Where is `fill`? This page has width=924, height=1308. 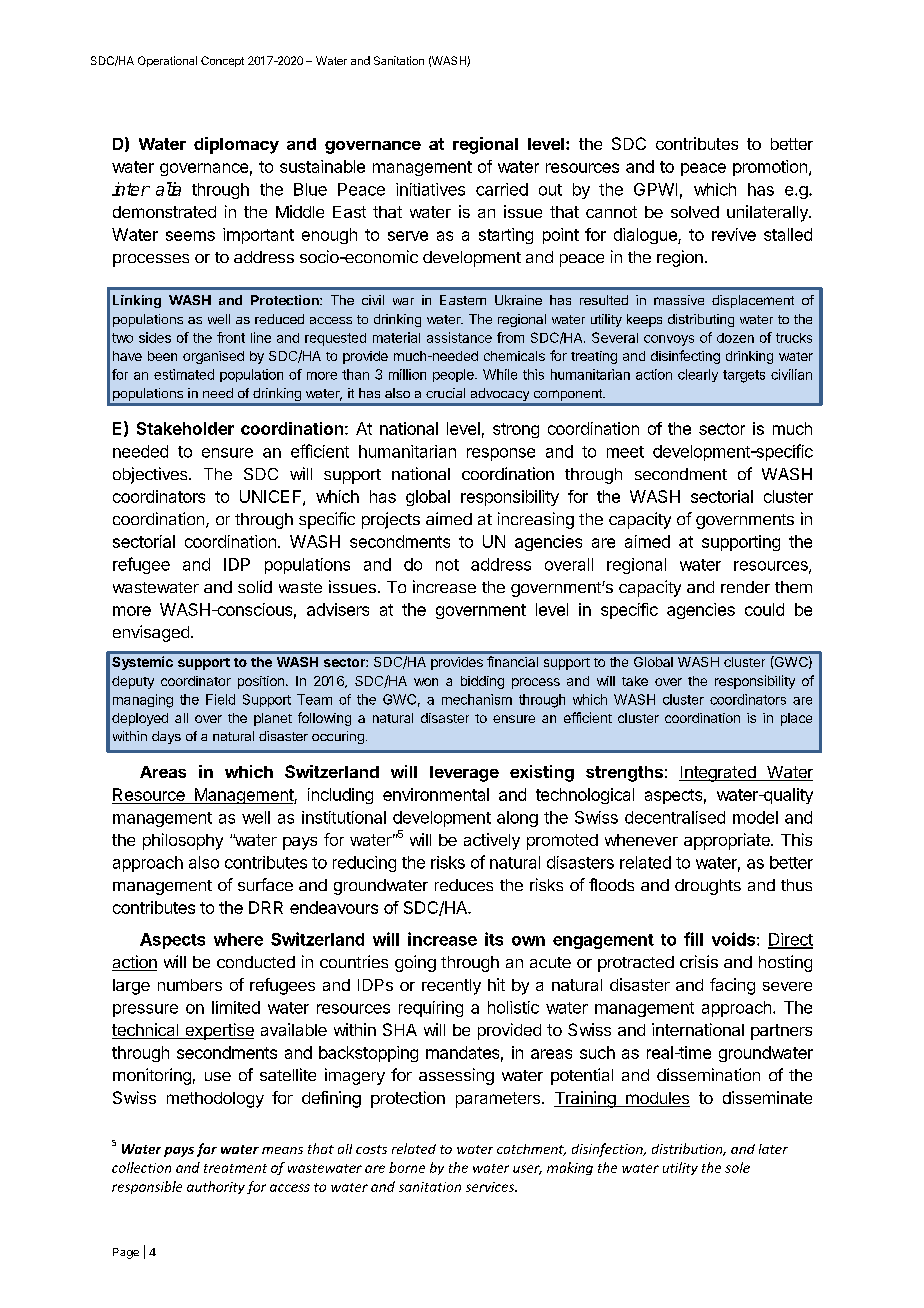
fill is located at coordinates (693, 939).
